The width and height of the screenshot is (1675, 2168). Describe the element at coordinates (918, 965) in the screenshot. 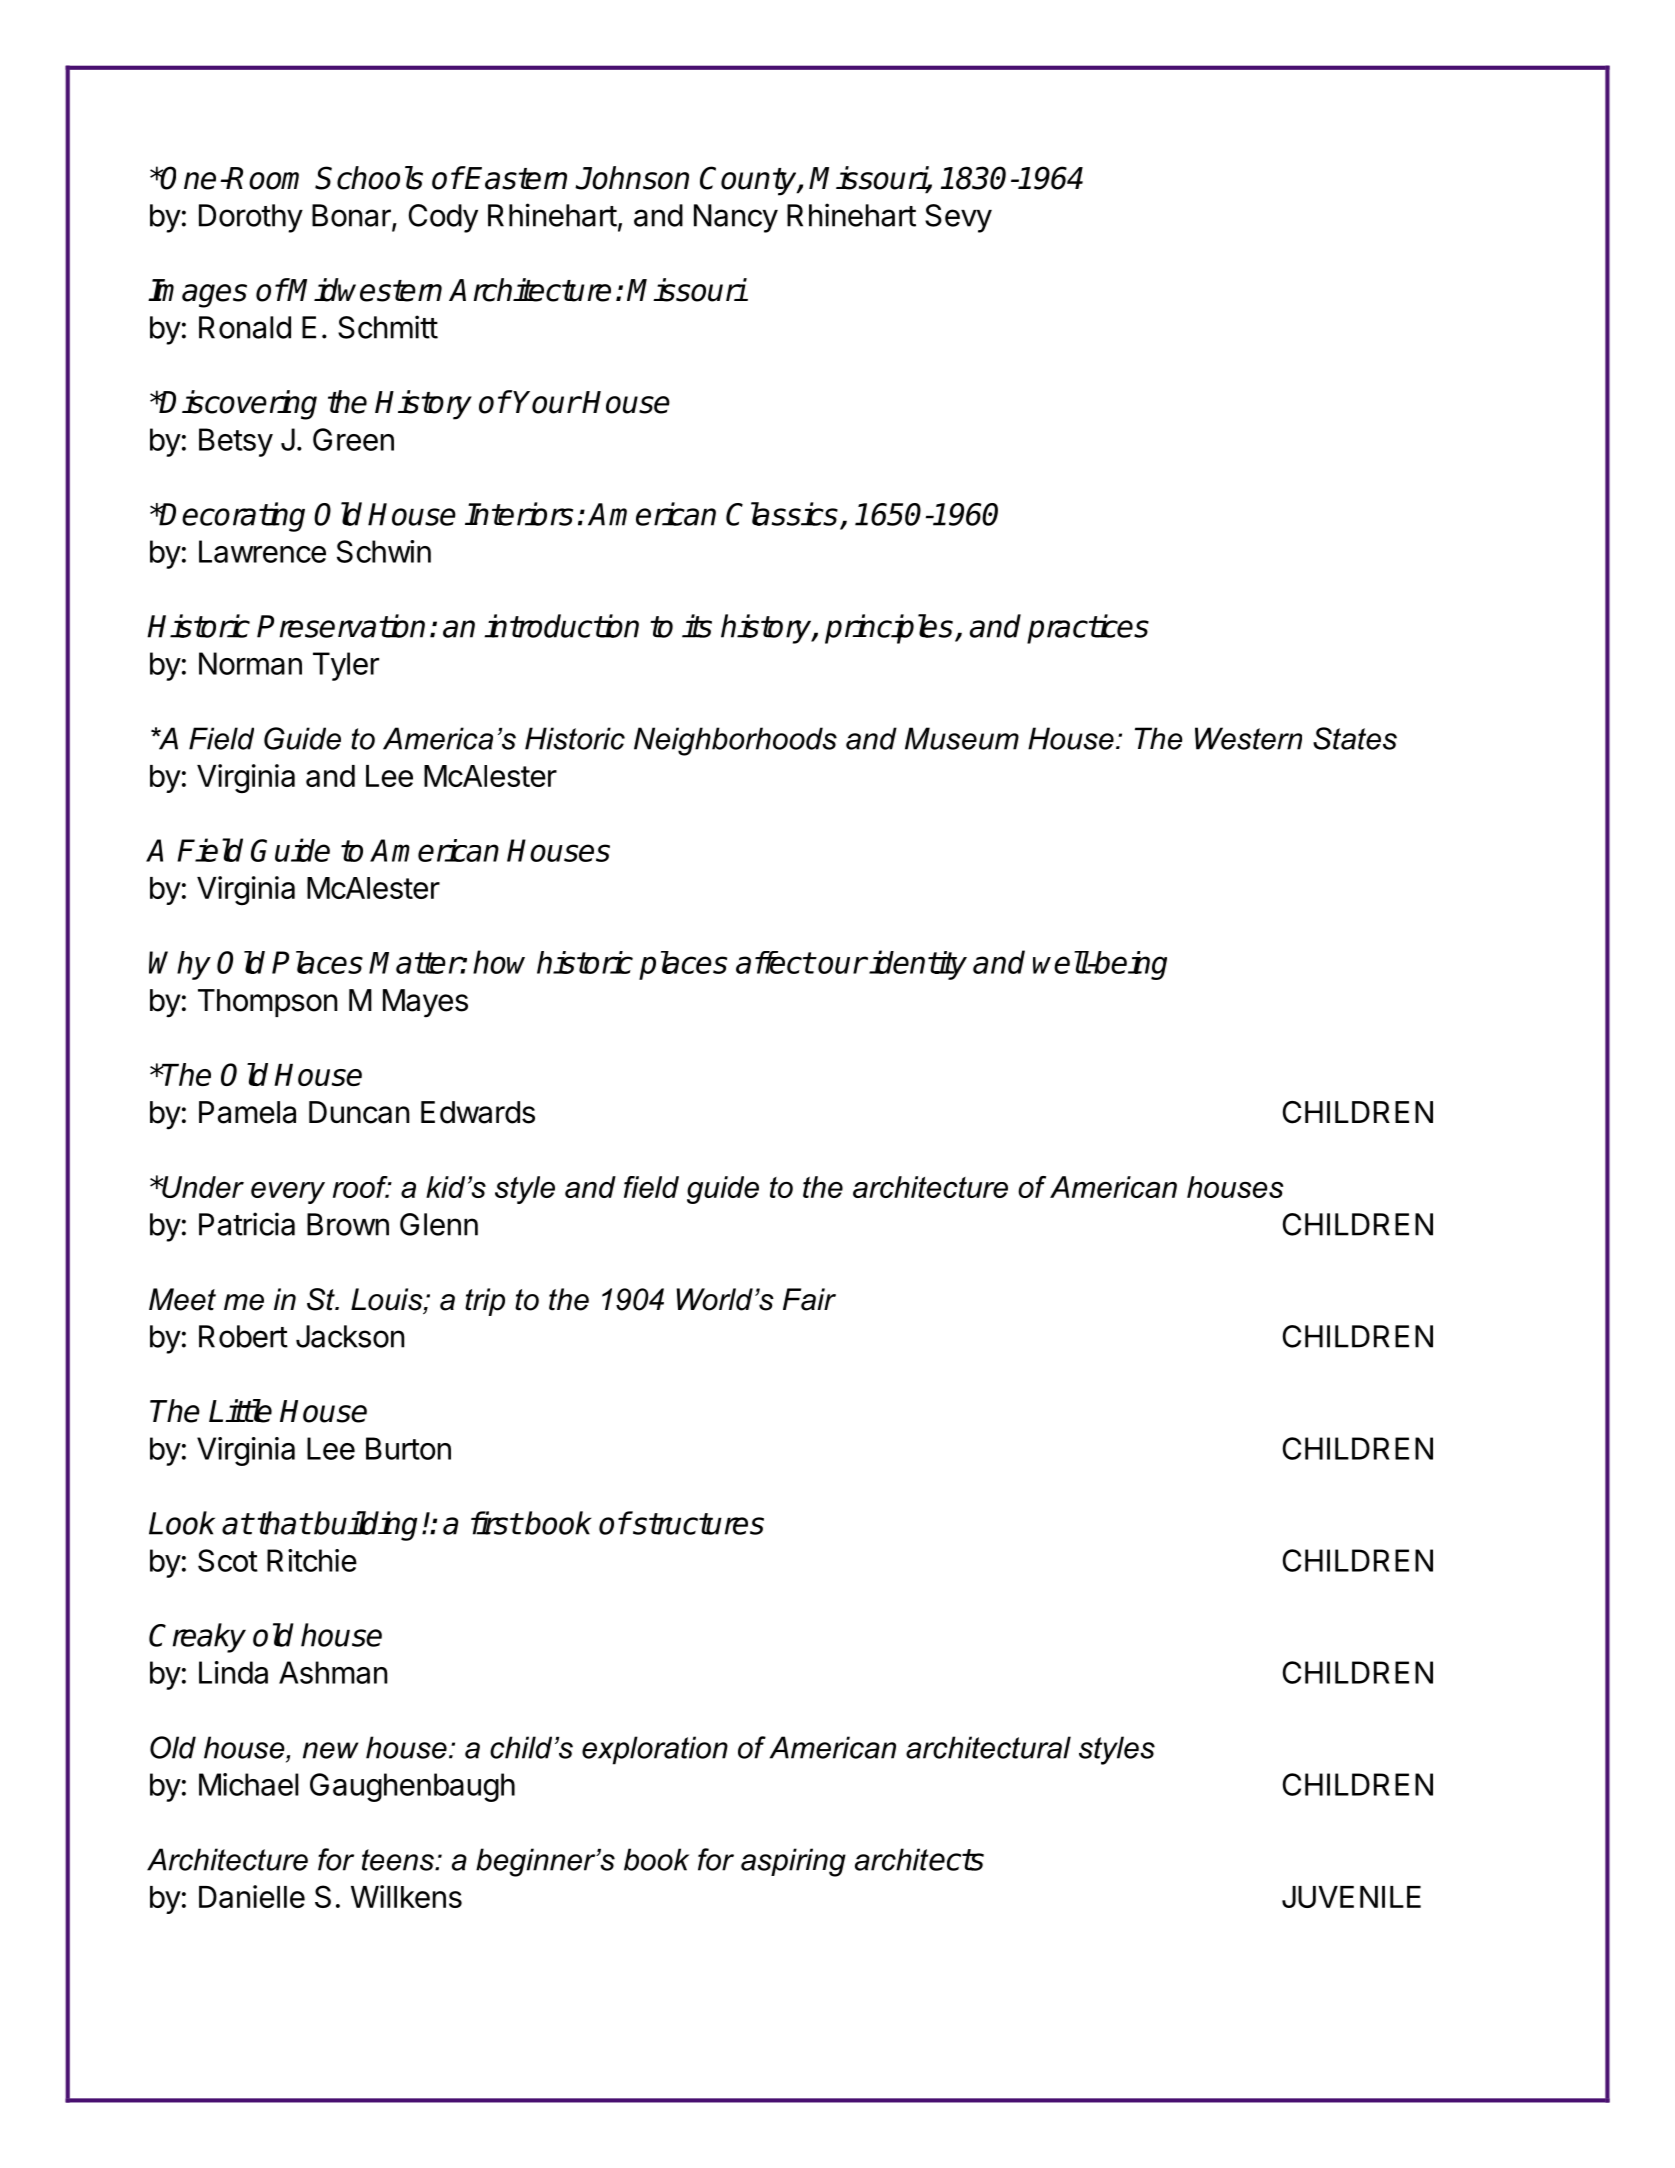

I see `identity` at that location.
